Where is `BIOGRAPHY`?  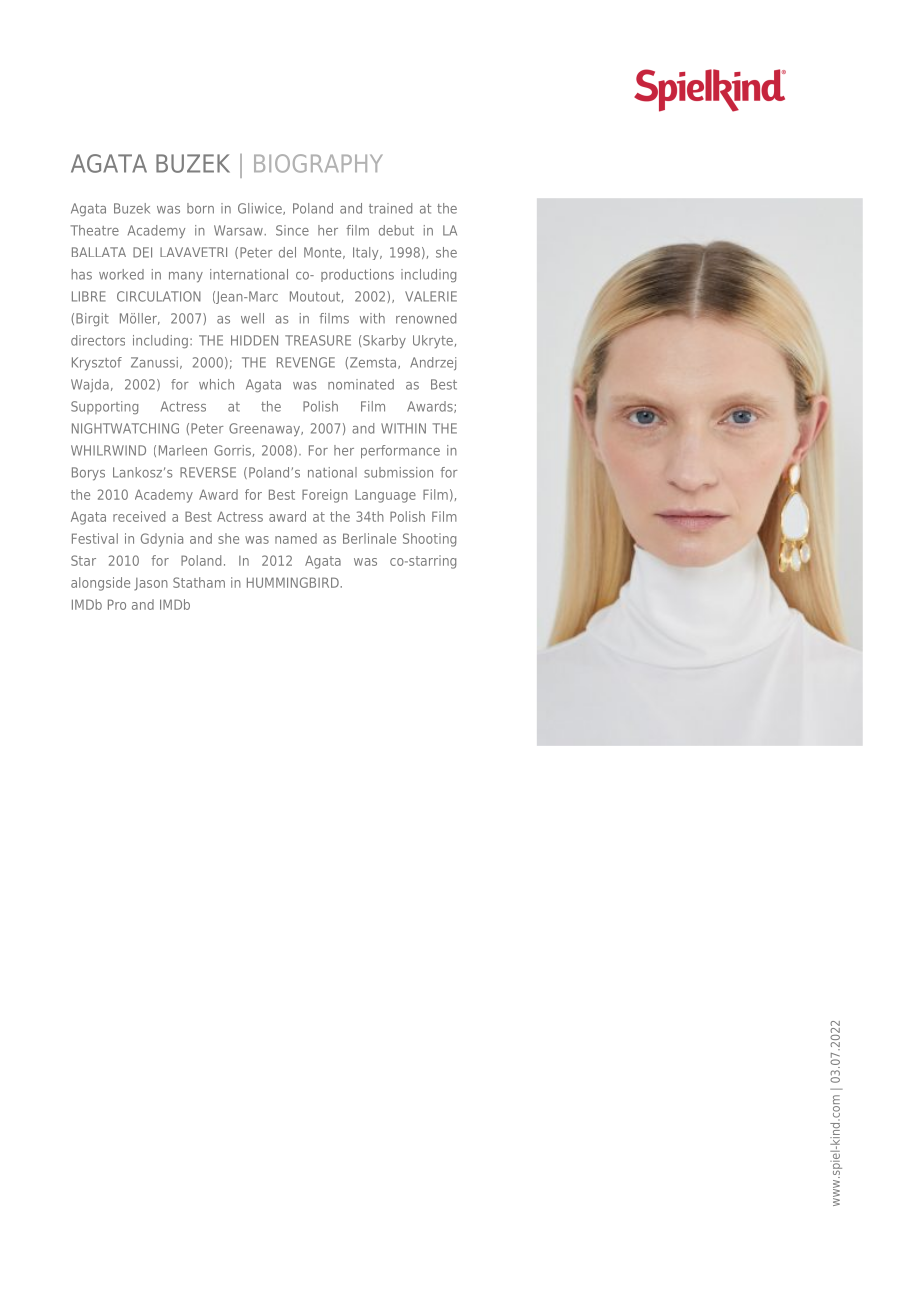 BIOGRAPHY is located at coordinates (318, 163).
